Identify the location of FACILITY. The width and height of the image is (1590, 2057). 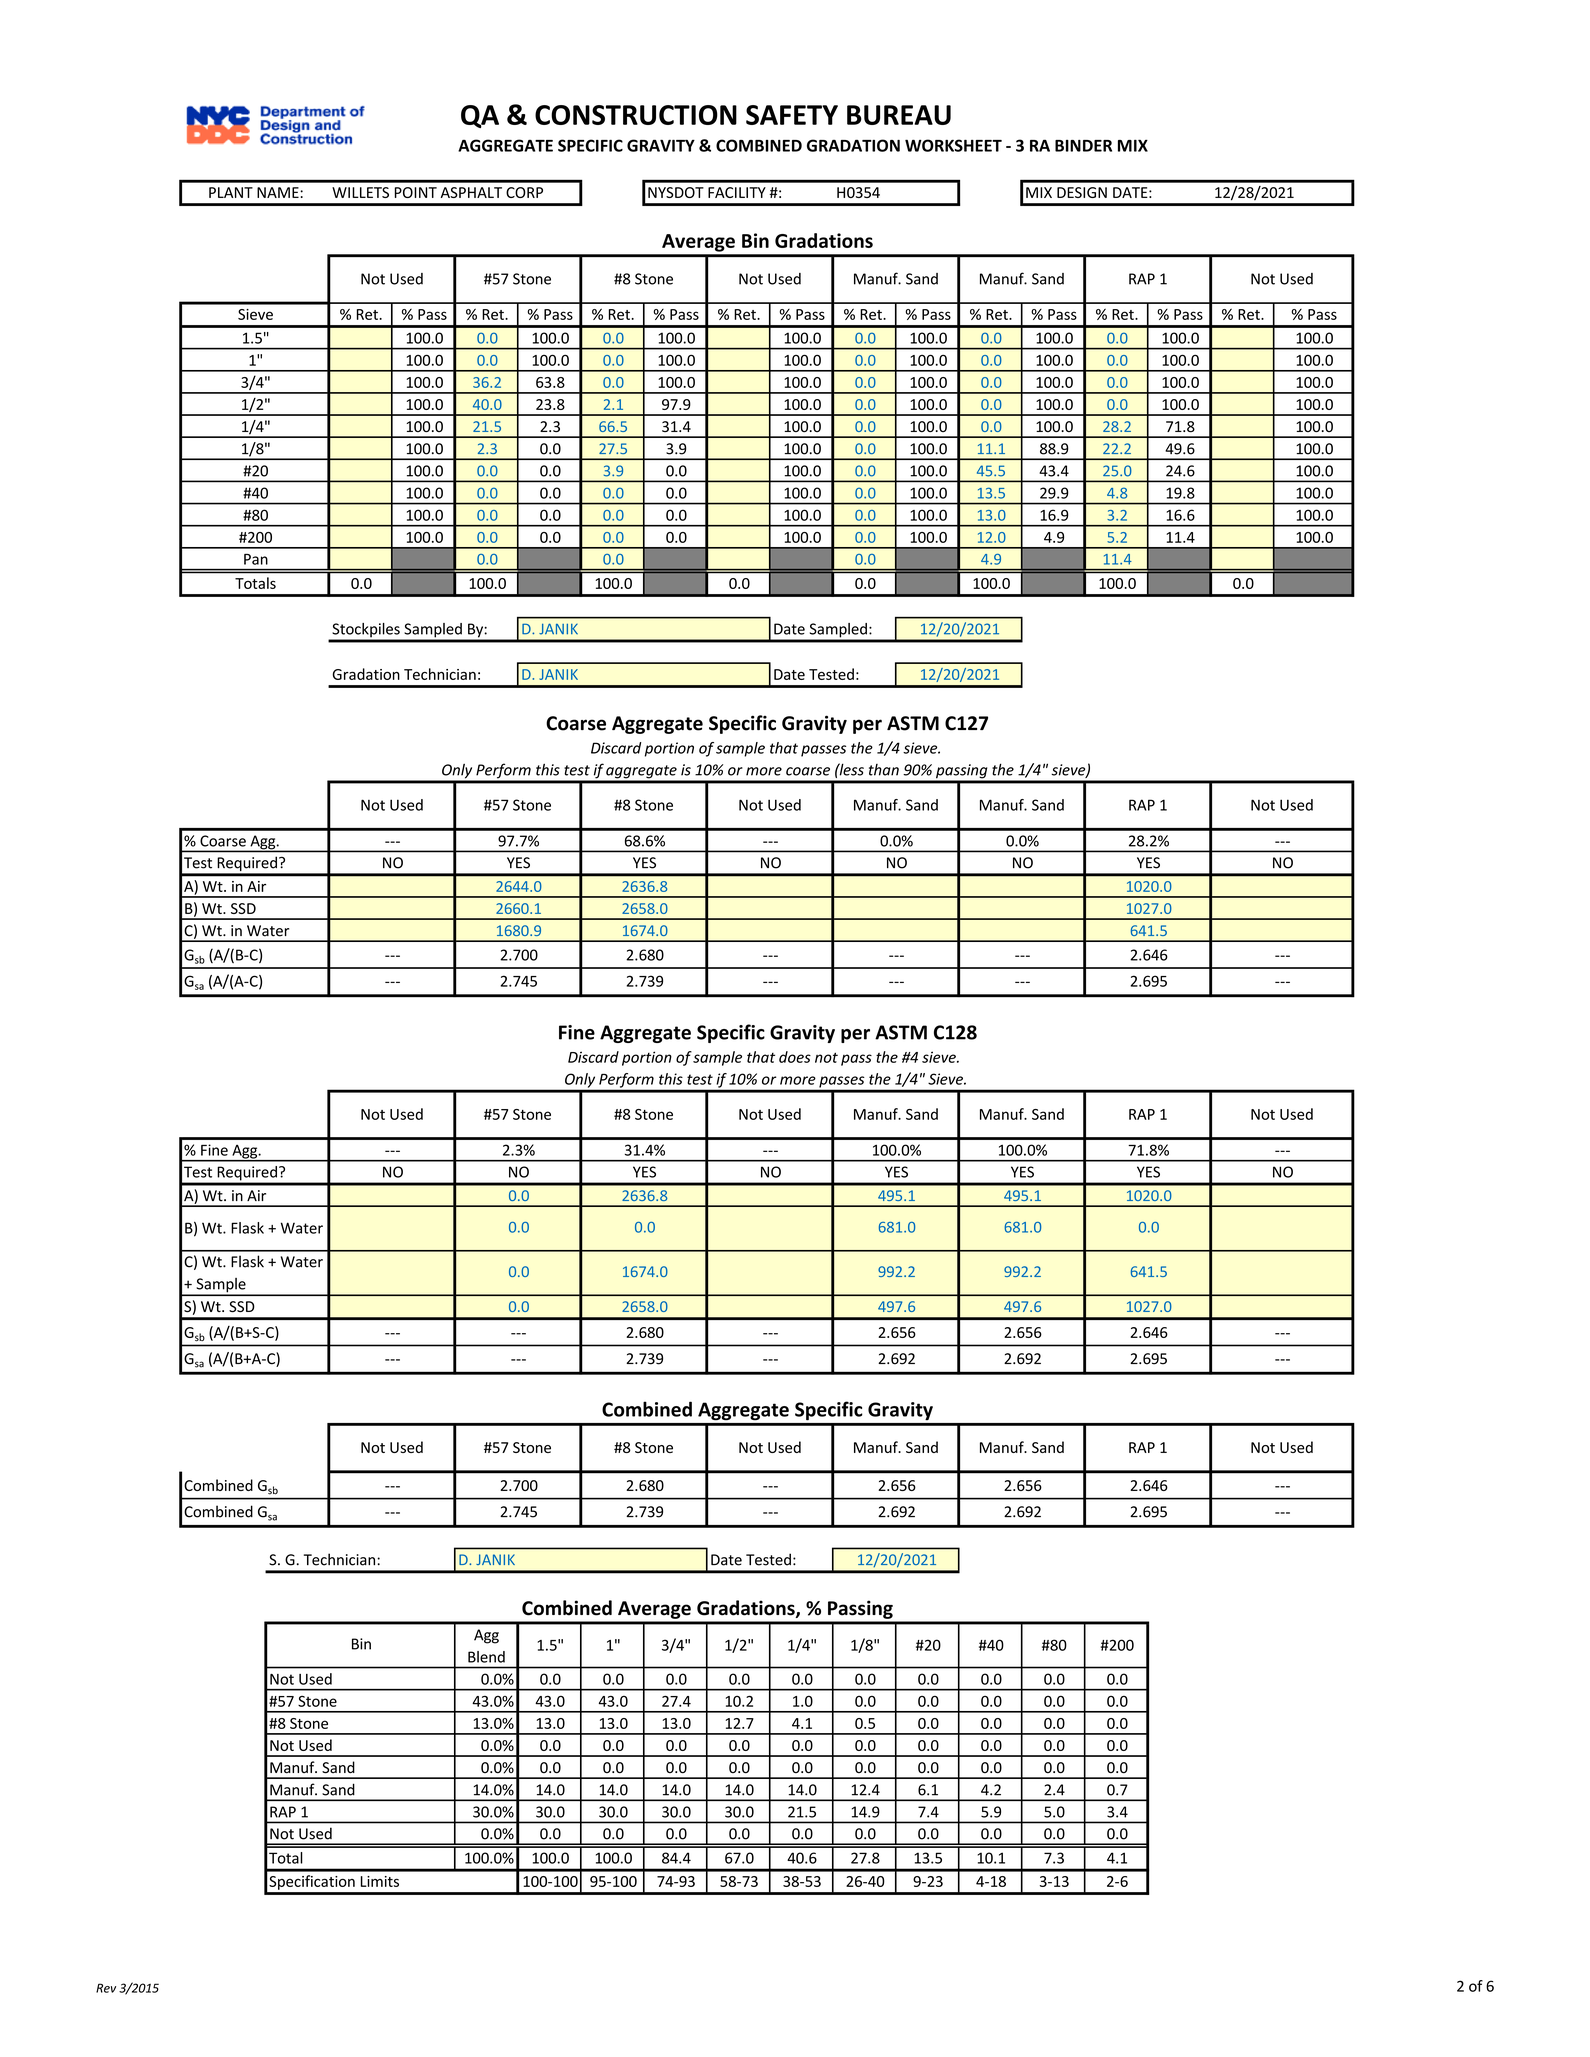
(737, 192).
